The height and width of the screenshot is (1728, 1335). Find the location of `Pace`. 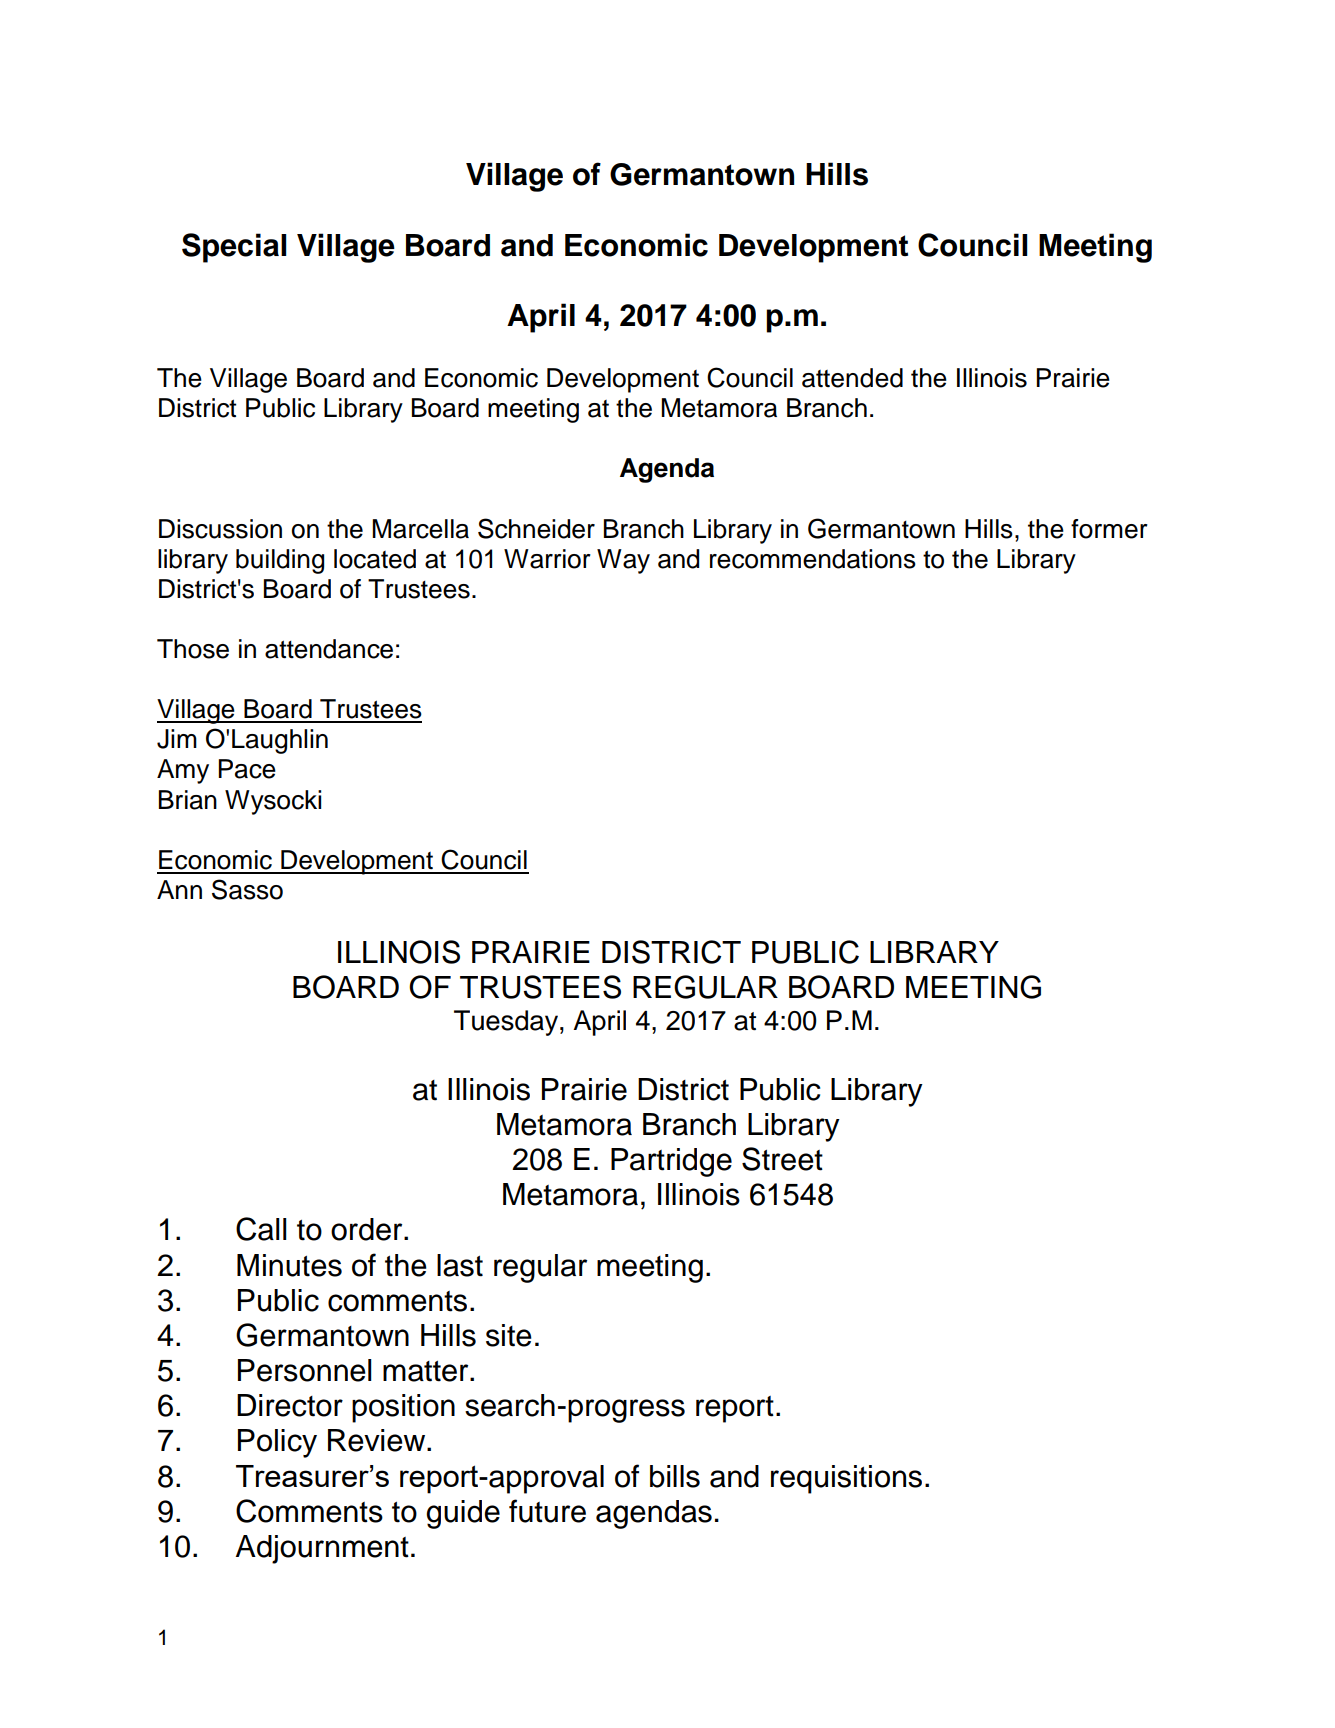

Pace is located at coordinates (247, 769).
